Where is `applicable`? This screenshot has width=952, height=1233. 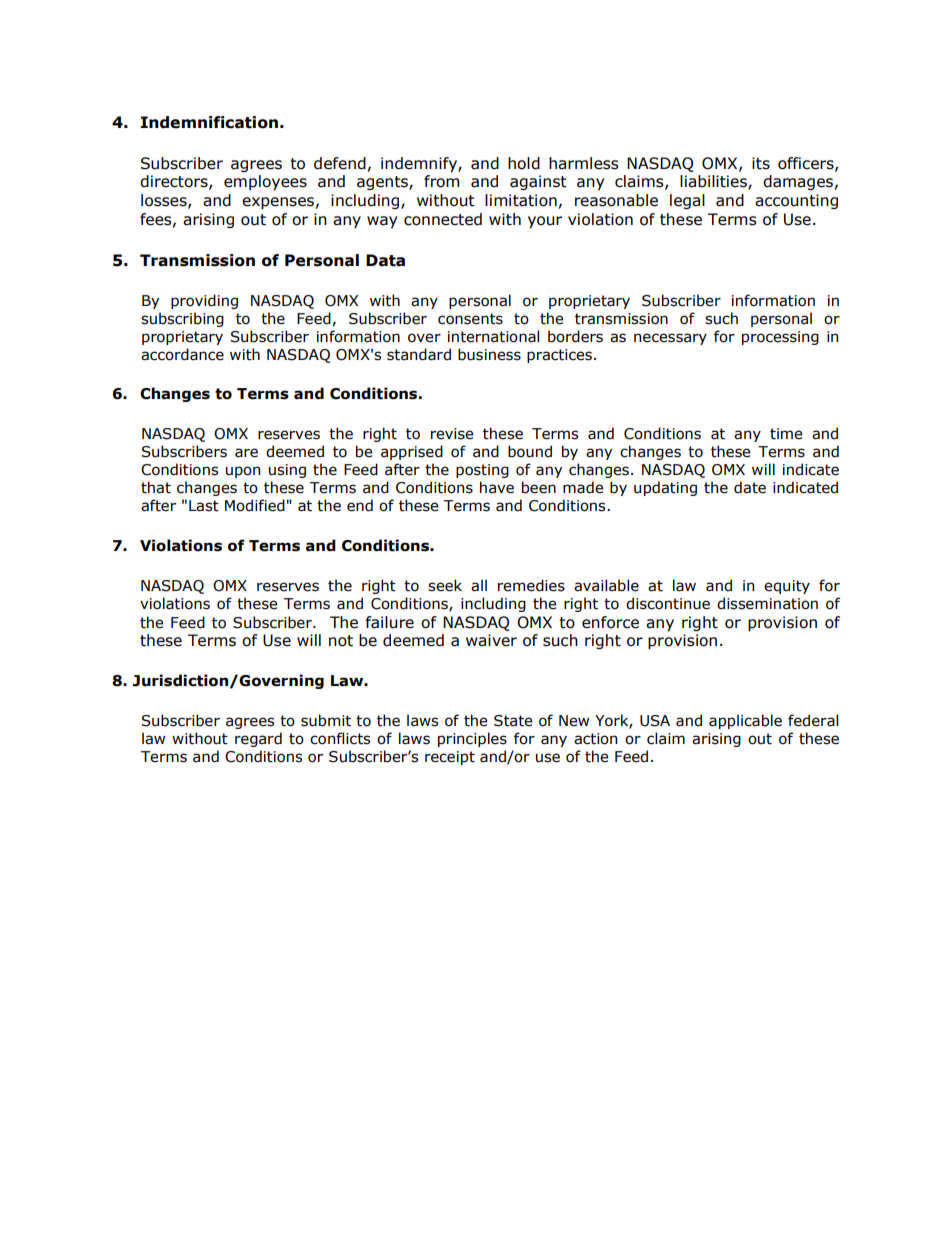 applicable is located at coordinates (745, 721).
